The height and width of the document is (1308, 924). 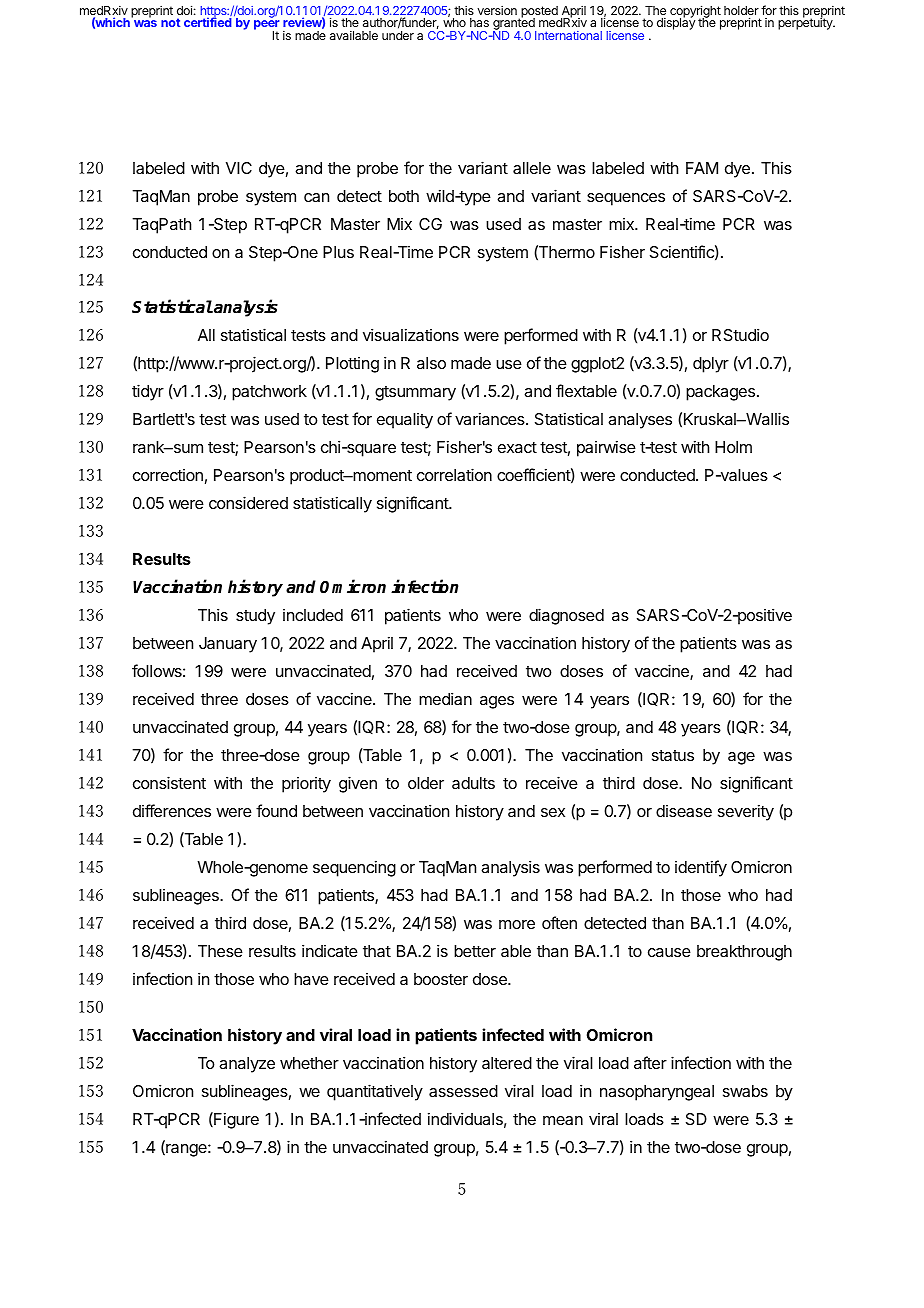 What do you see at coordinates (473, 783) in the document?
I see `adults` at bounding box center [473, 783].
